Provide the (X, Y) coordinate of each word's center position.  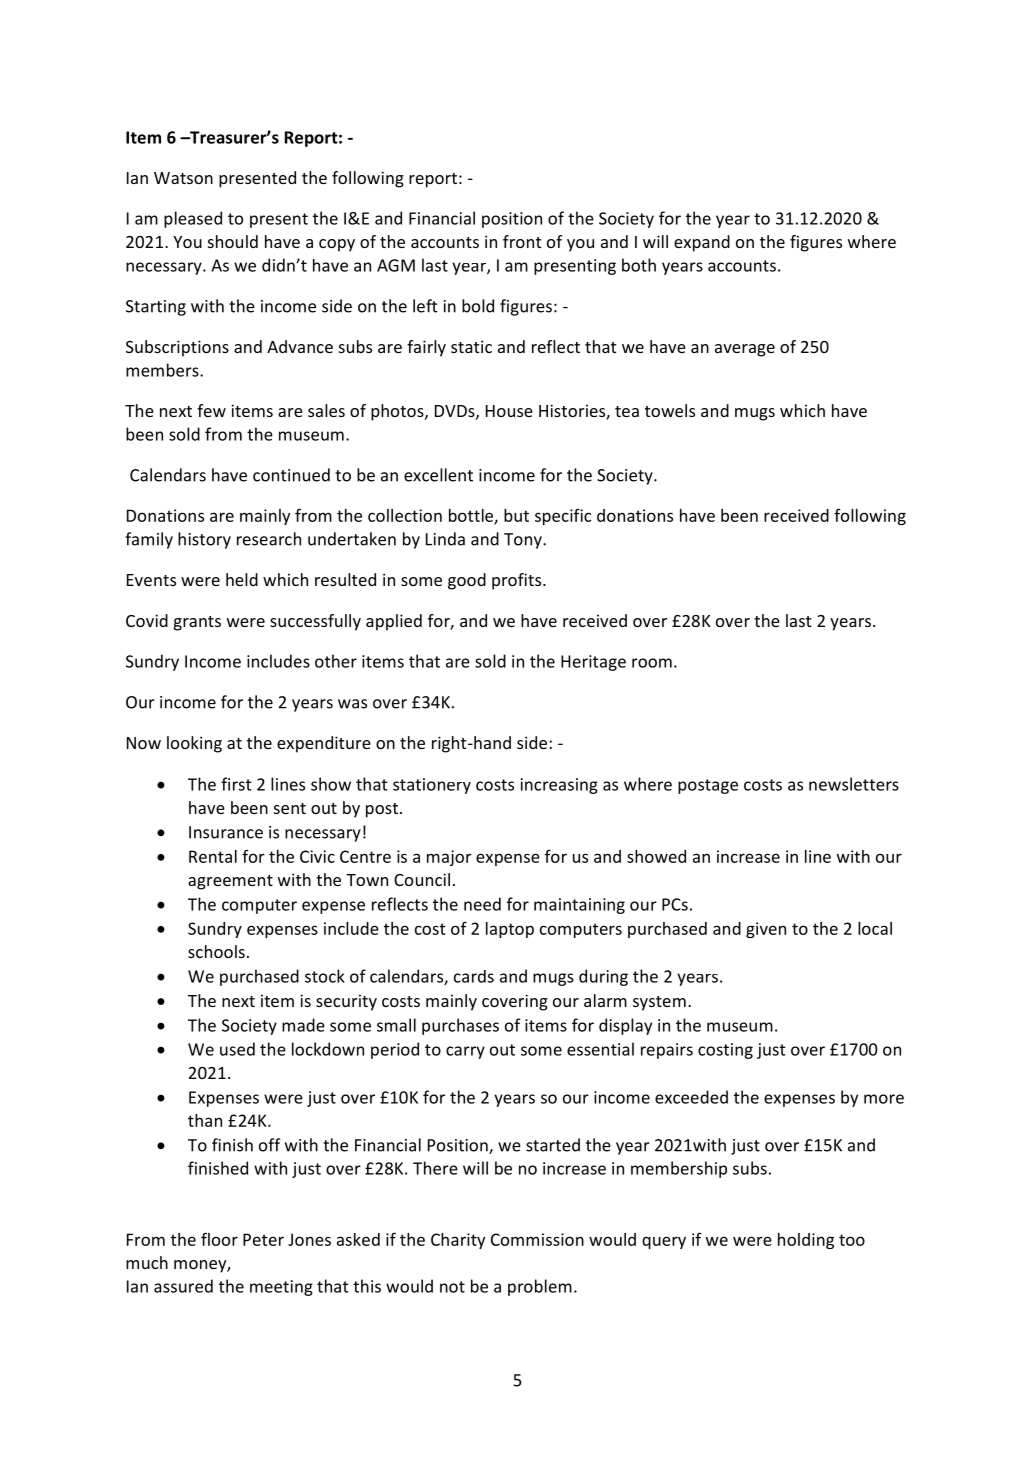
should (233, 241)
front (522, 241)
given (766, 930)
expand (702, 243)
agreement (230, 882)
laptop (510, 930)
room (652, 663)
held (242, 579)
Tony (524, 541)
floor (219, 1239)
